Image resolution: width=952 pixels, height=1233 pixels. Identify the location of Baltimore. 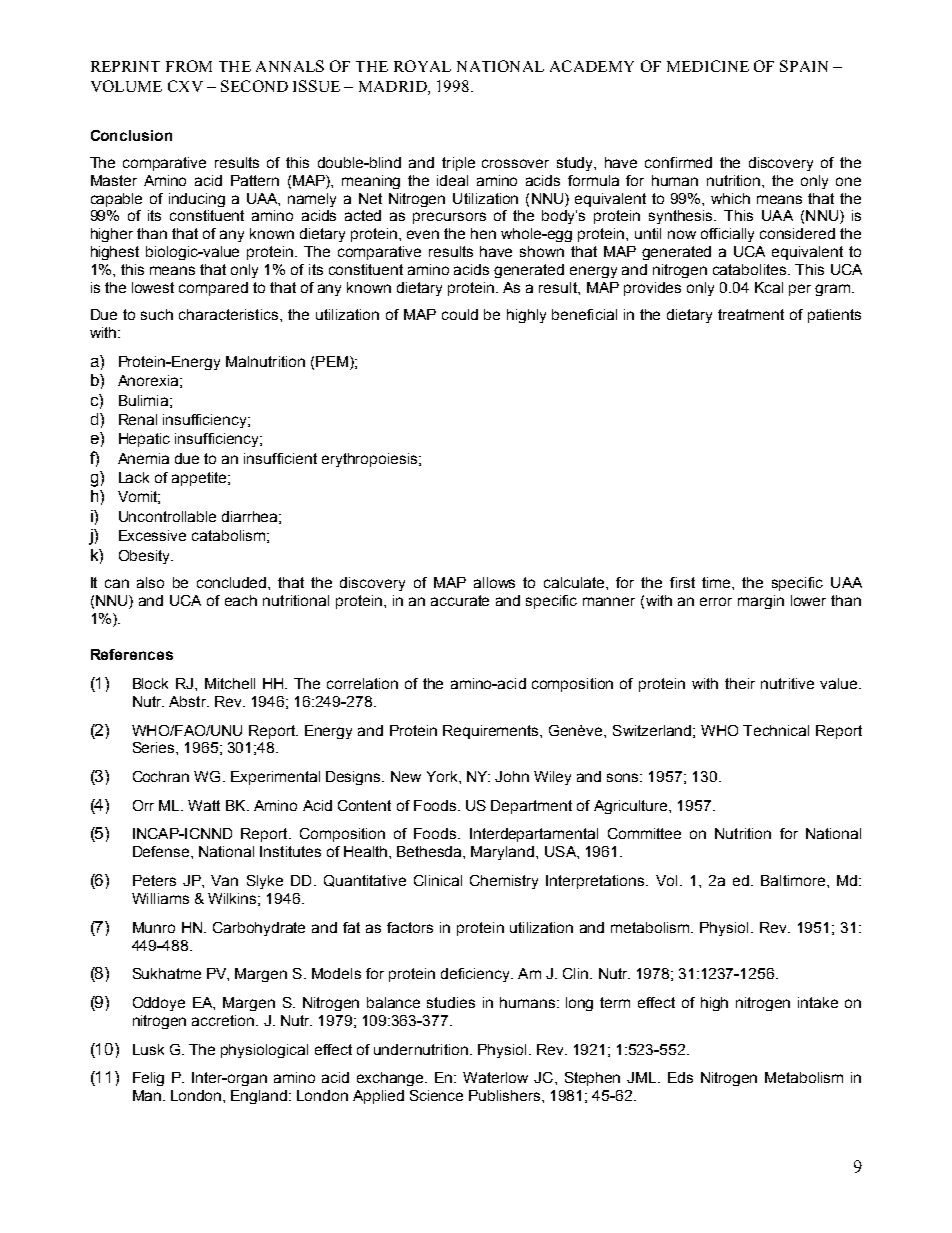
(794, 880).
